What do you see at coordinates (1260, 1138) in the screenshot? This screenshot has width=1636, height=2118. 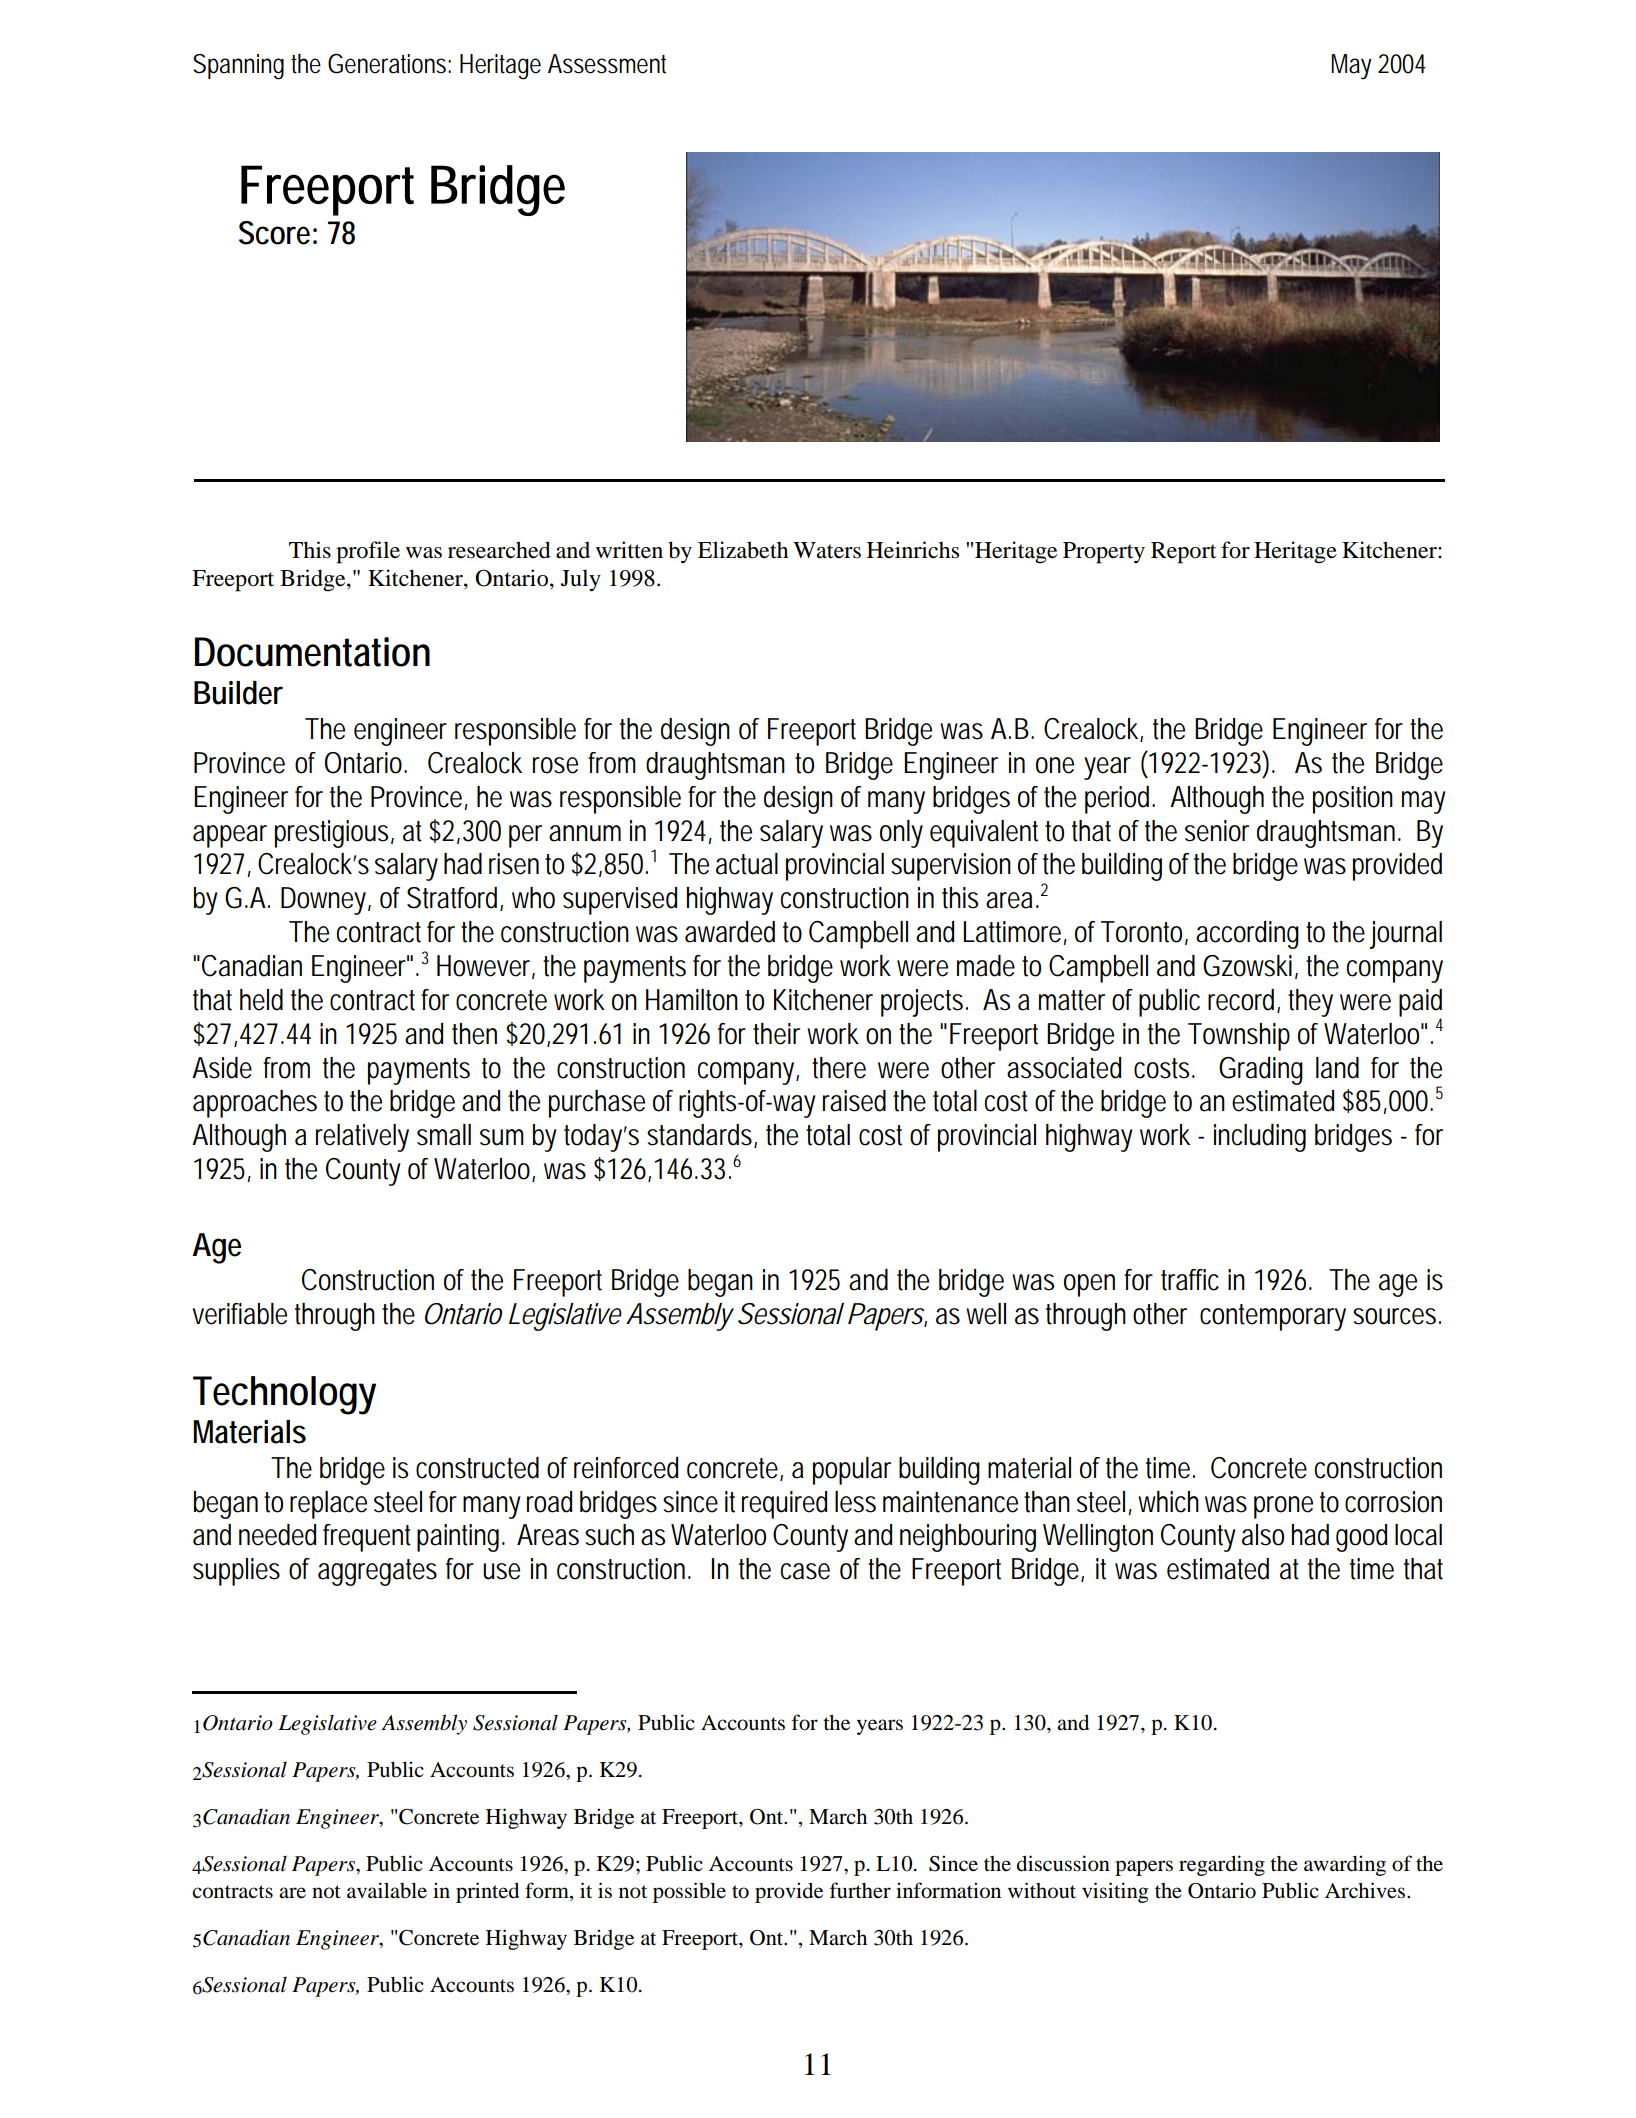 I see `including` at bounding box center [1260, 1138].
